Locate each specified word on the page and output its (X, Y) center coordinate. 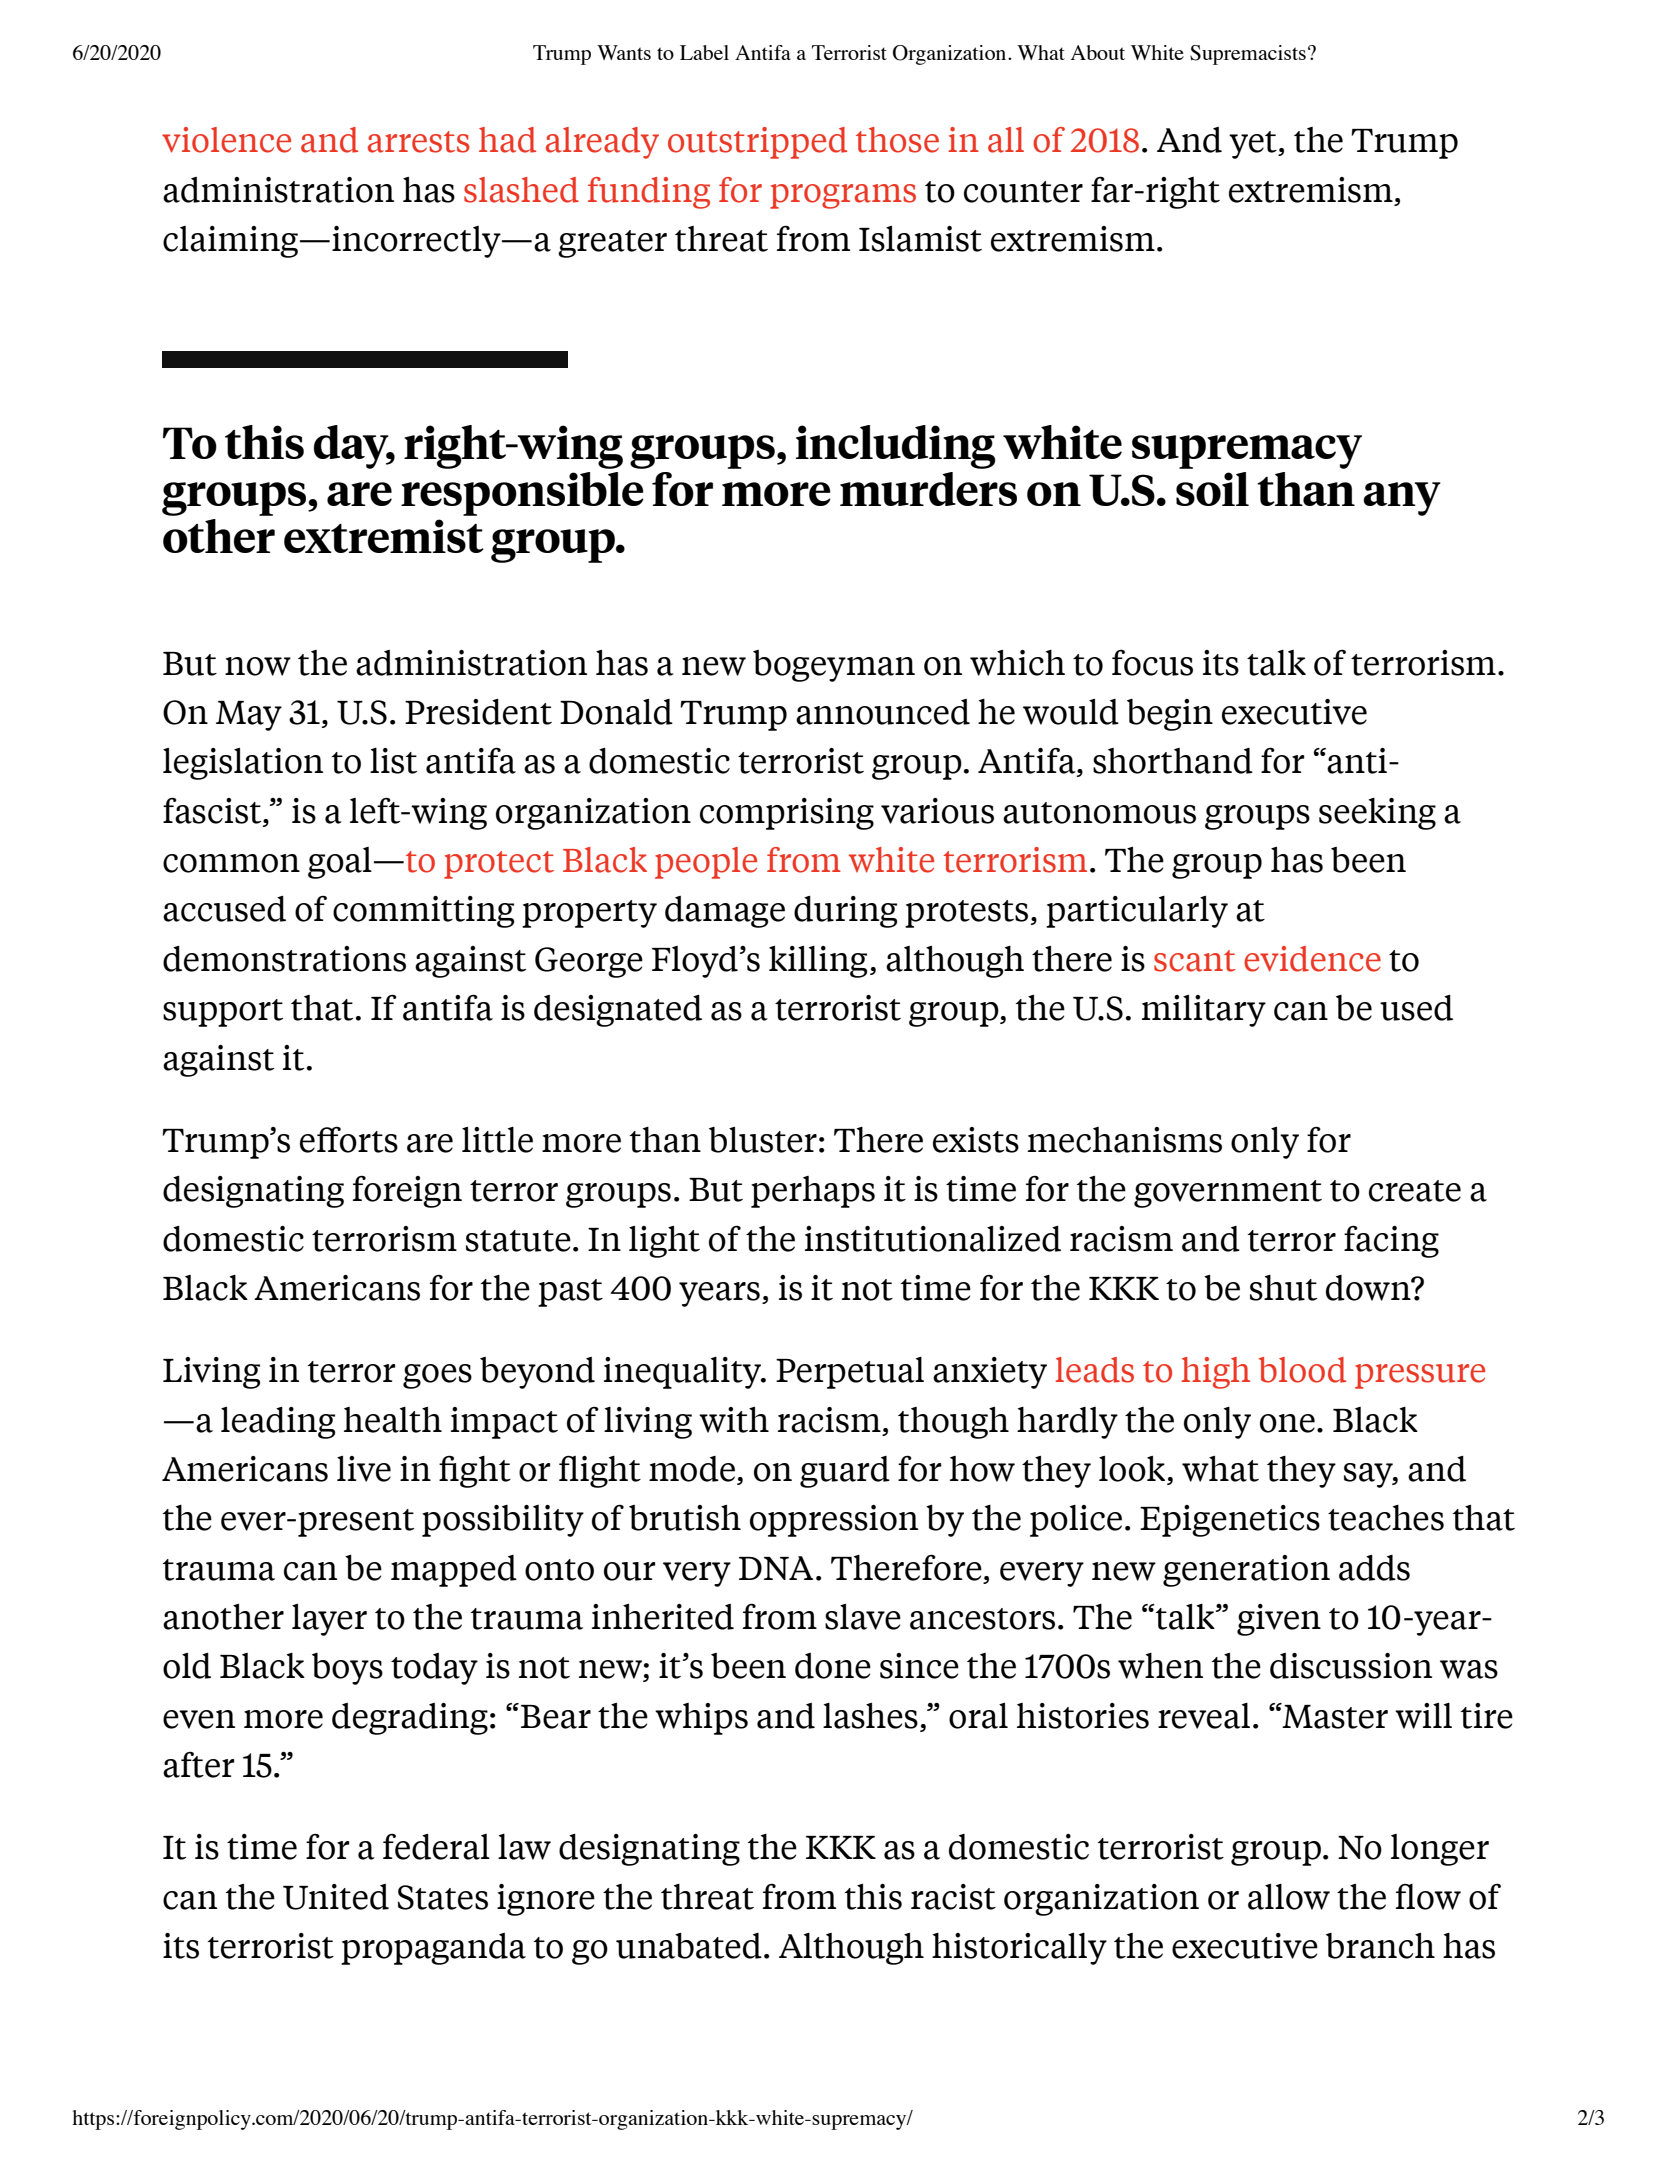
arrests (418, 142)
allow (1289, 1897)
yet (1254, 145)
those (897, 140)
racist (953, 1897)
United (336, 1897)
